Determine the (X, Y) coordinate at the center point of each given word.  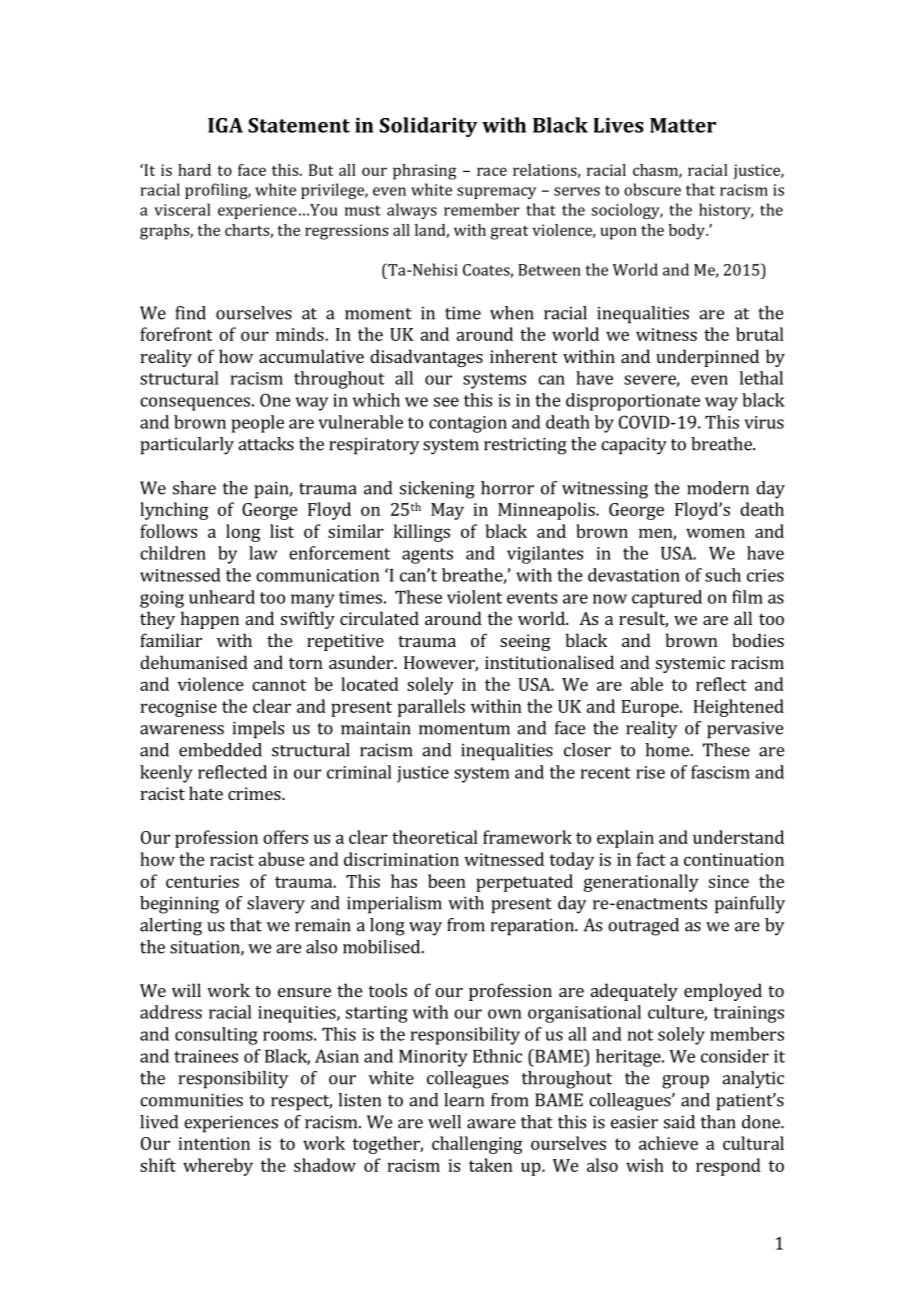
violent (474, 597)
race (492, 171)
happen (210, 620)
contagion (468, 424)
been (447, 881)
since (729, 881)
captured (667, 599)
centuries (202, 881)
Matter (683, 125)
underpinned (707, 358)
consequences (195, 404)
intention (214, 1143)
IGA (225, 125)
